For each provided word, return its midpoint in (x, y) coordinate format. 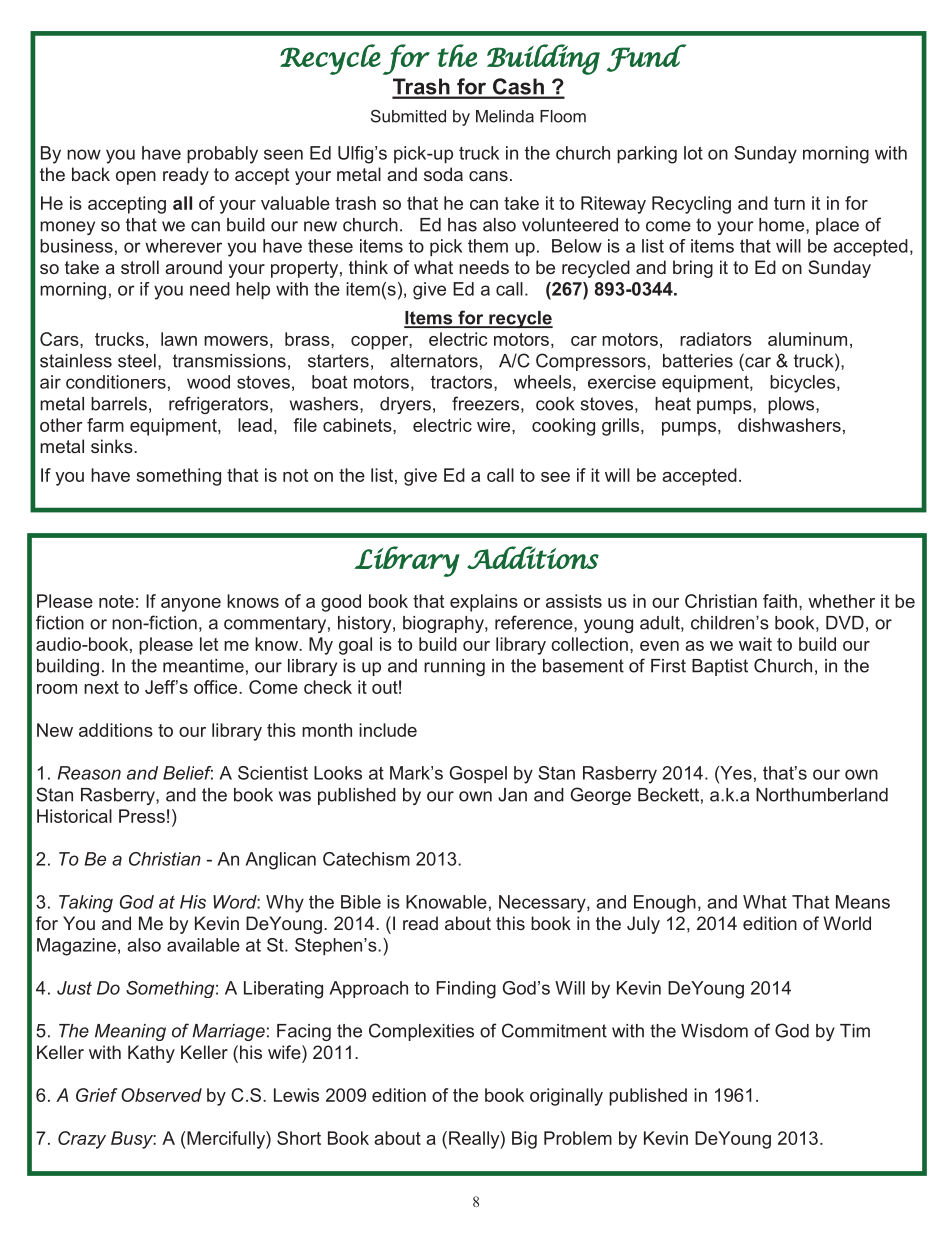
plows (792, 405)
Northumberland (822, 795)
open (136, 178)
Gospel (478, 774)
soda (443, 174)
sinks (113, 446)
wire (495, 425)
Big (524, 1140)
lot (693, 153)
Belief (188, 773)
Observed (161, 1095)
